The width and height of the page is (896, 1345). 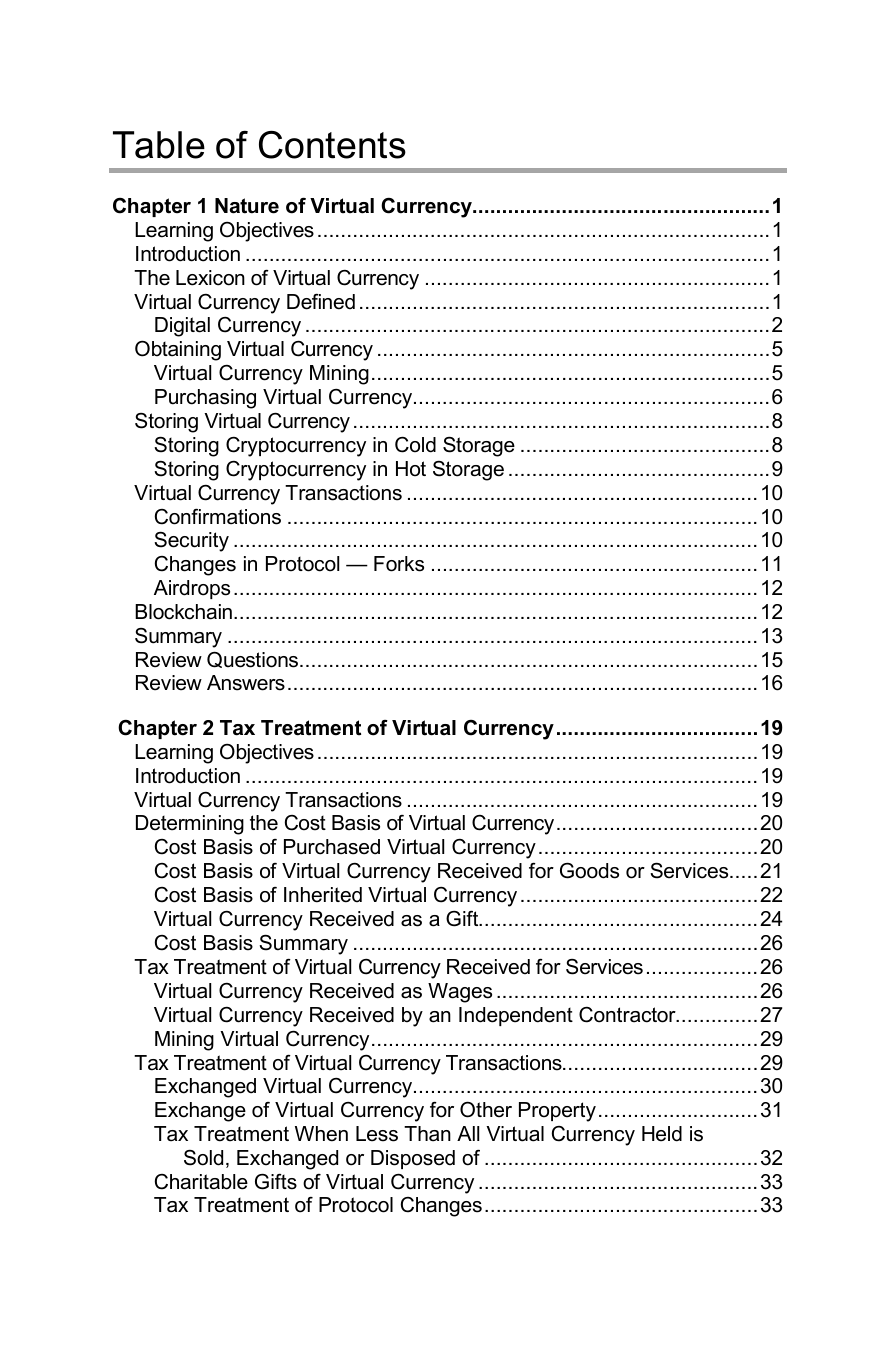 I want to click on Hot, so click(x=411, y=469).
